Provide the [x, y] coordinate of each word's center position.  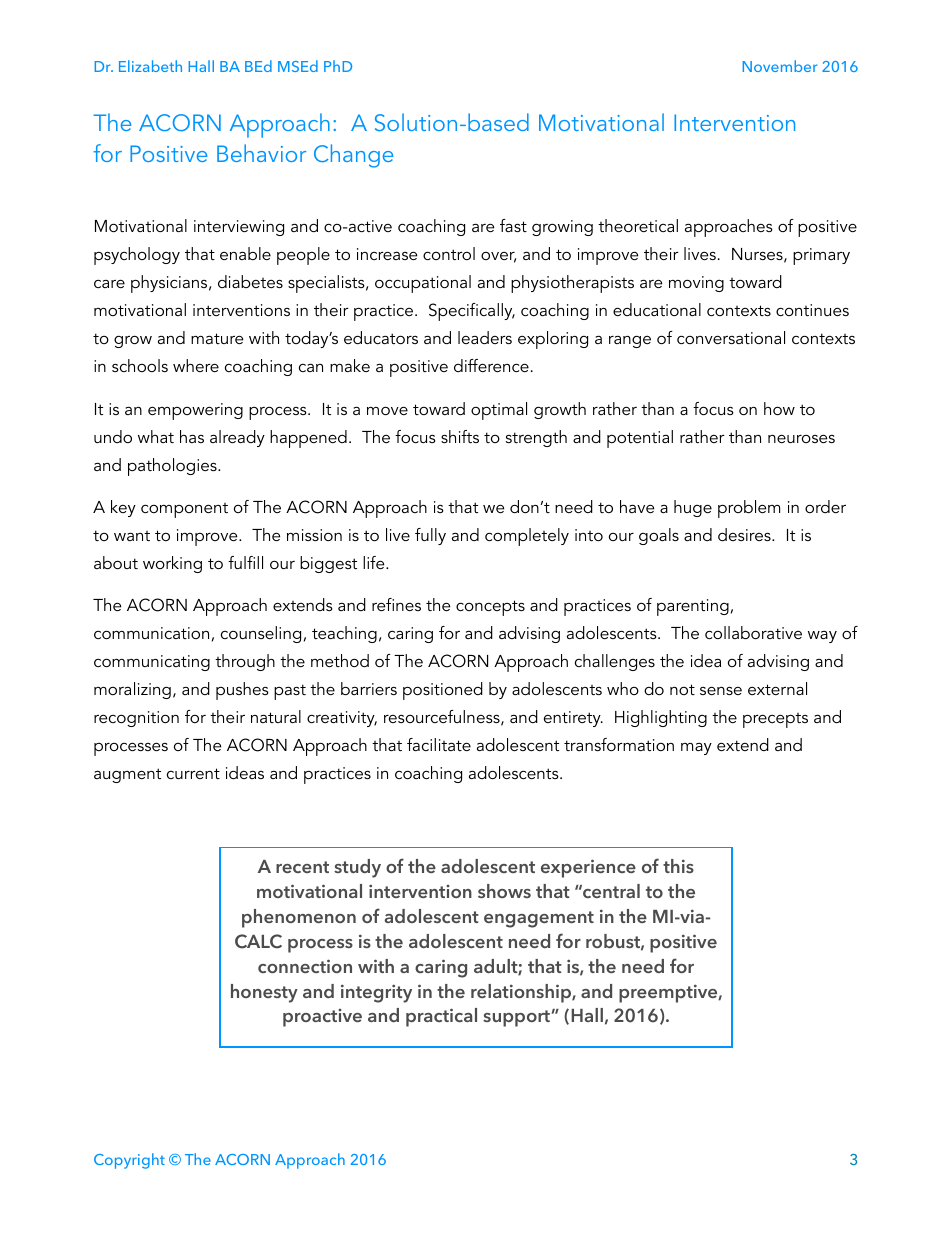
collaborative [753, 632]
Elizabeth [150, 66]
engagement [539, 919]
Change [353, 156]
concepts [490, 608]
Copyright [129, 1161]
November [779, 66]
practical [441, 1017]
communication [151, 633]
